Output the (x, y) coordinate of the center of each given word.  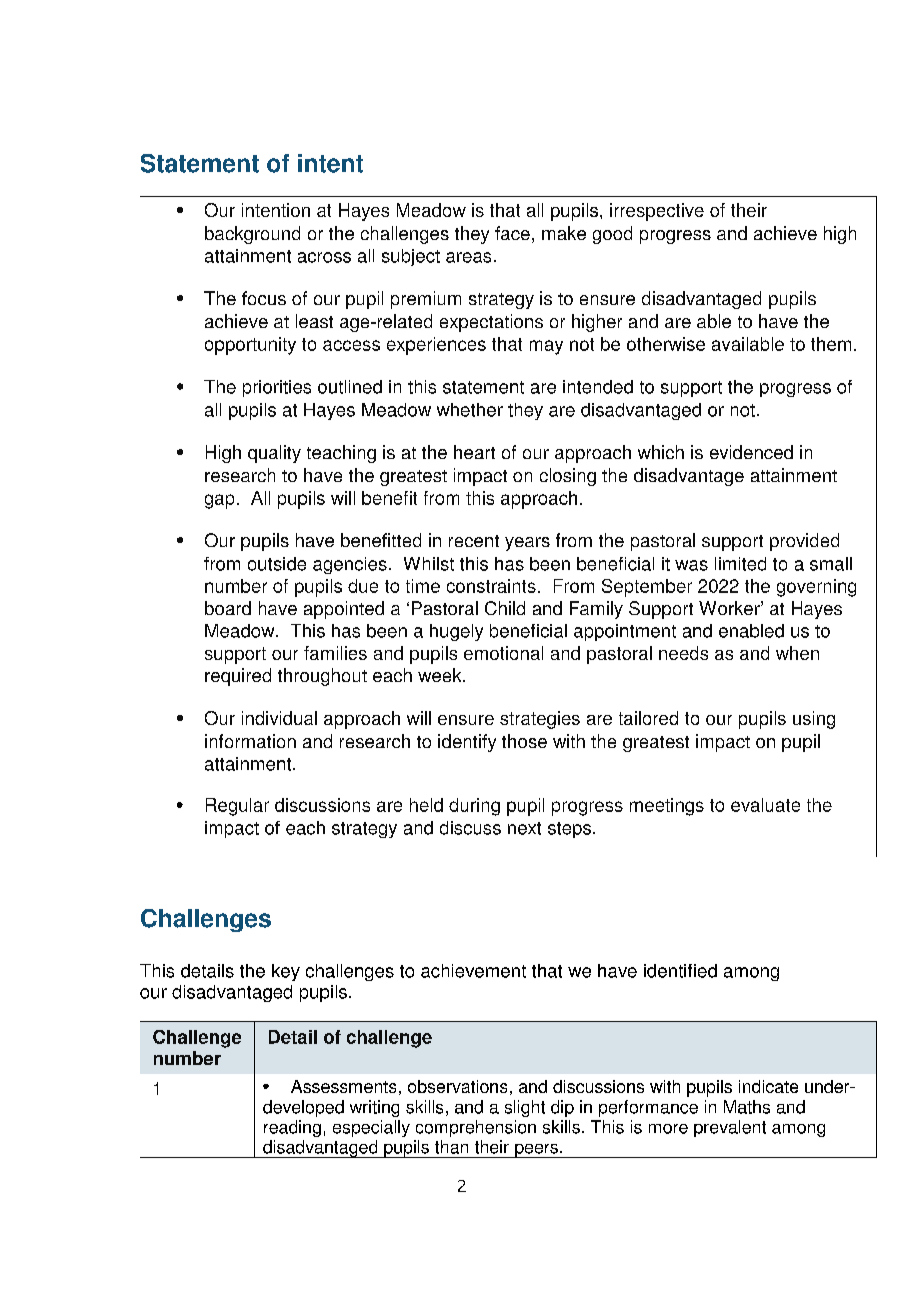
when (797, 653)
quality (274, 454)
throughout (322, 677)
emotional (503, 653)
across (324, 257)
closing (568, 477)
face (512, 233)
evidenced (751, 452)
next (524, 828)
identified (680, 971)
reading (292, 1128)
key (286, 972)
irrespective (657, 212)
